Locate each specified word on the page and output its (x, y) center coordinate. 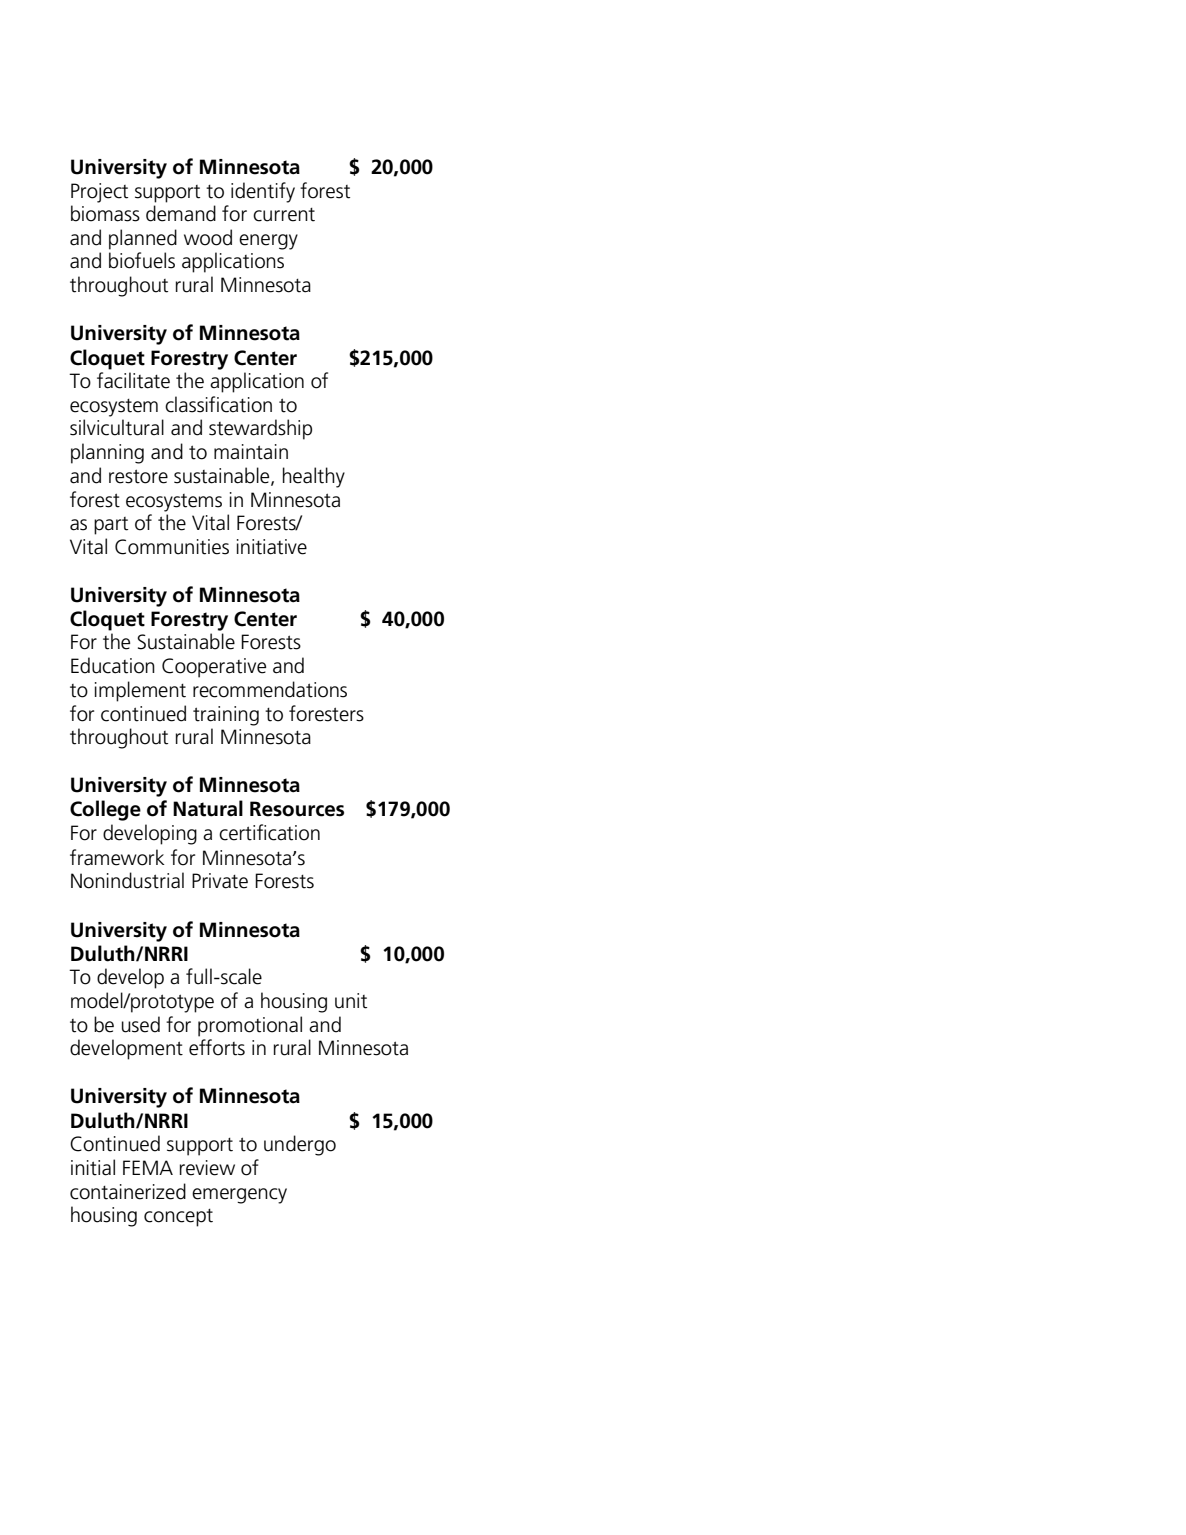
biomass (105, 213)
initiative (272, 547)
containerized (128, 1191)
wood (208, 237)
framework (117, 857)
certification (269, 832)
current (284, 215)
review (207, 1168)
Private (220, 881)
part (111, 526)
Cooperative (214, 668)
